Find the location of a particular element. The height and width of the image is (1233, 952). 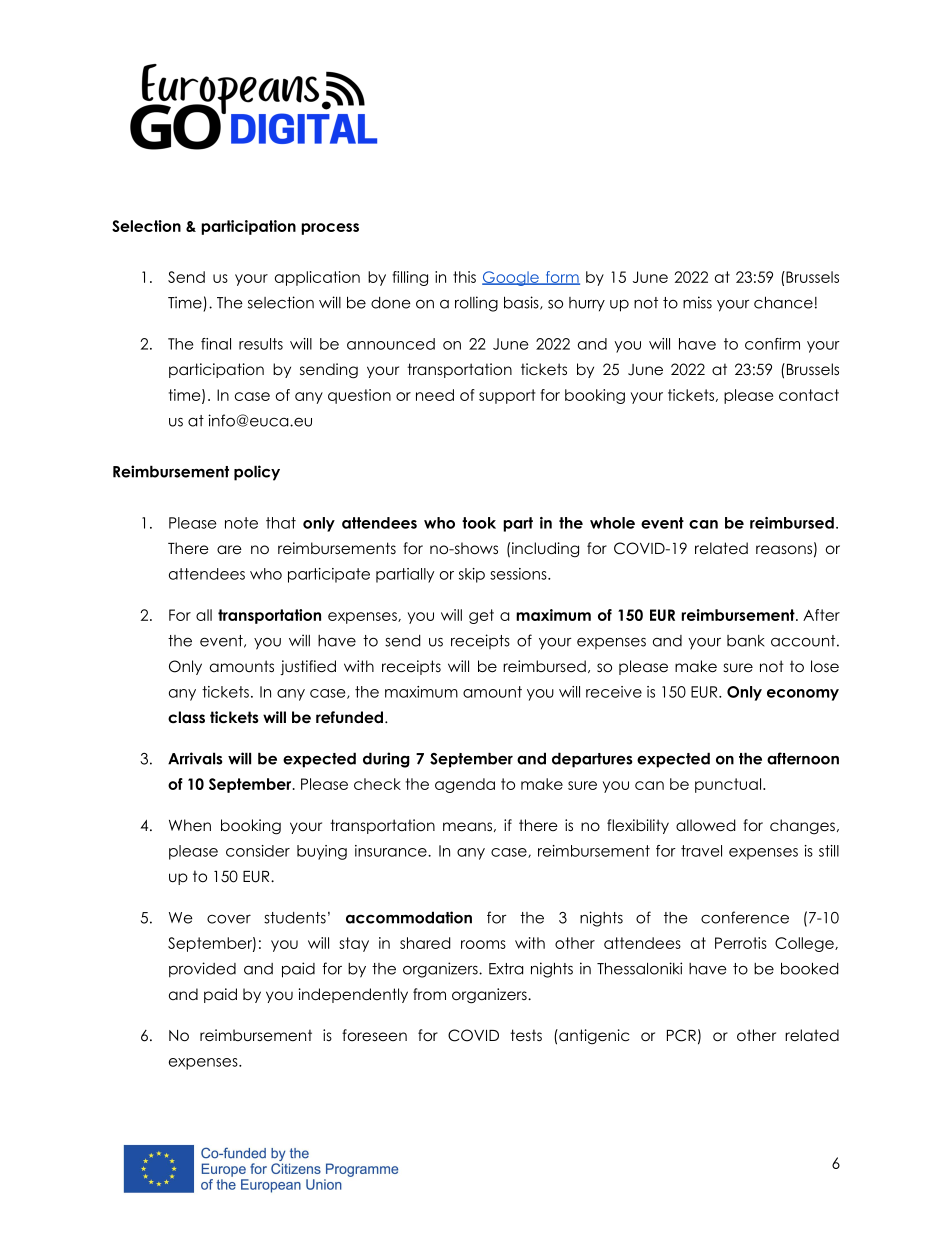

policy is located at coordinates (257, 473).
